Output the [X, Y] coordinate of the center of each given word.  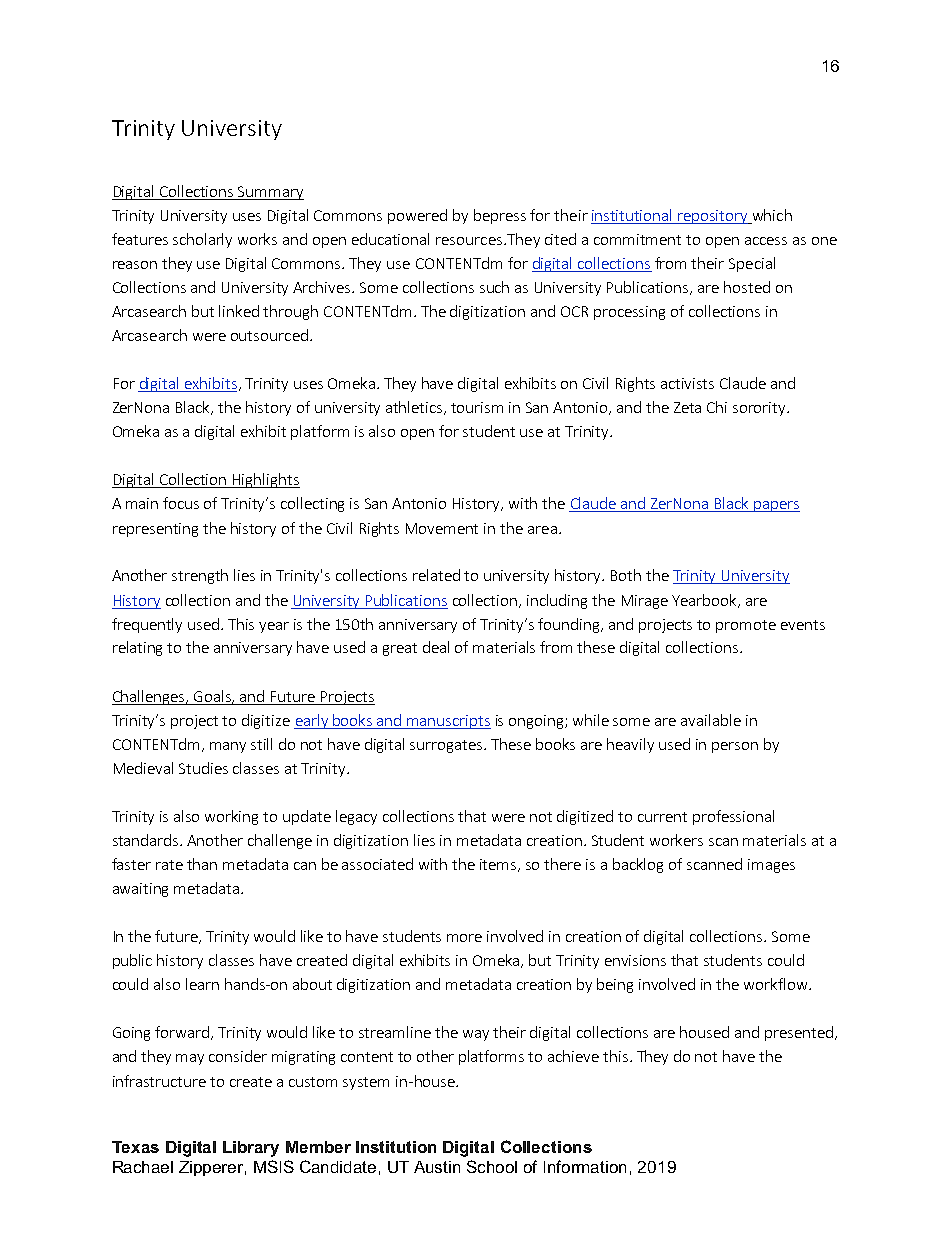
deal [436, 647]
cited [560, 239]
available [711, 720]
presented [799, 1033]
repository [713, 217]
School [492, 1166]
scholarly [202, 240]
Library [251, 1149]
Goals [214, 697]
